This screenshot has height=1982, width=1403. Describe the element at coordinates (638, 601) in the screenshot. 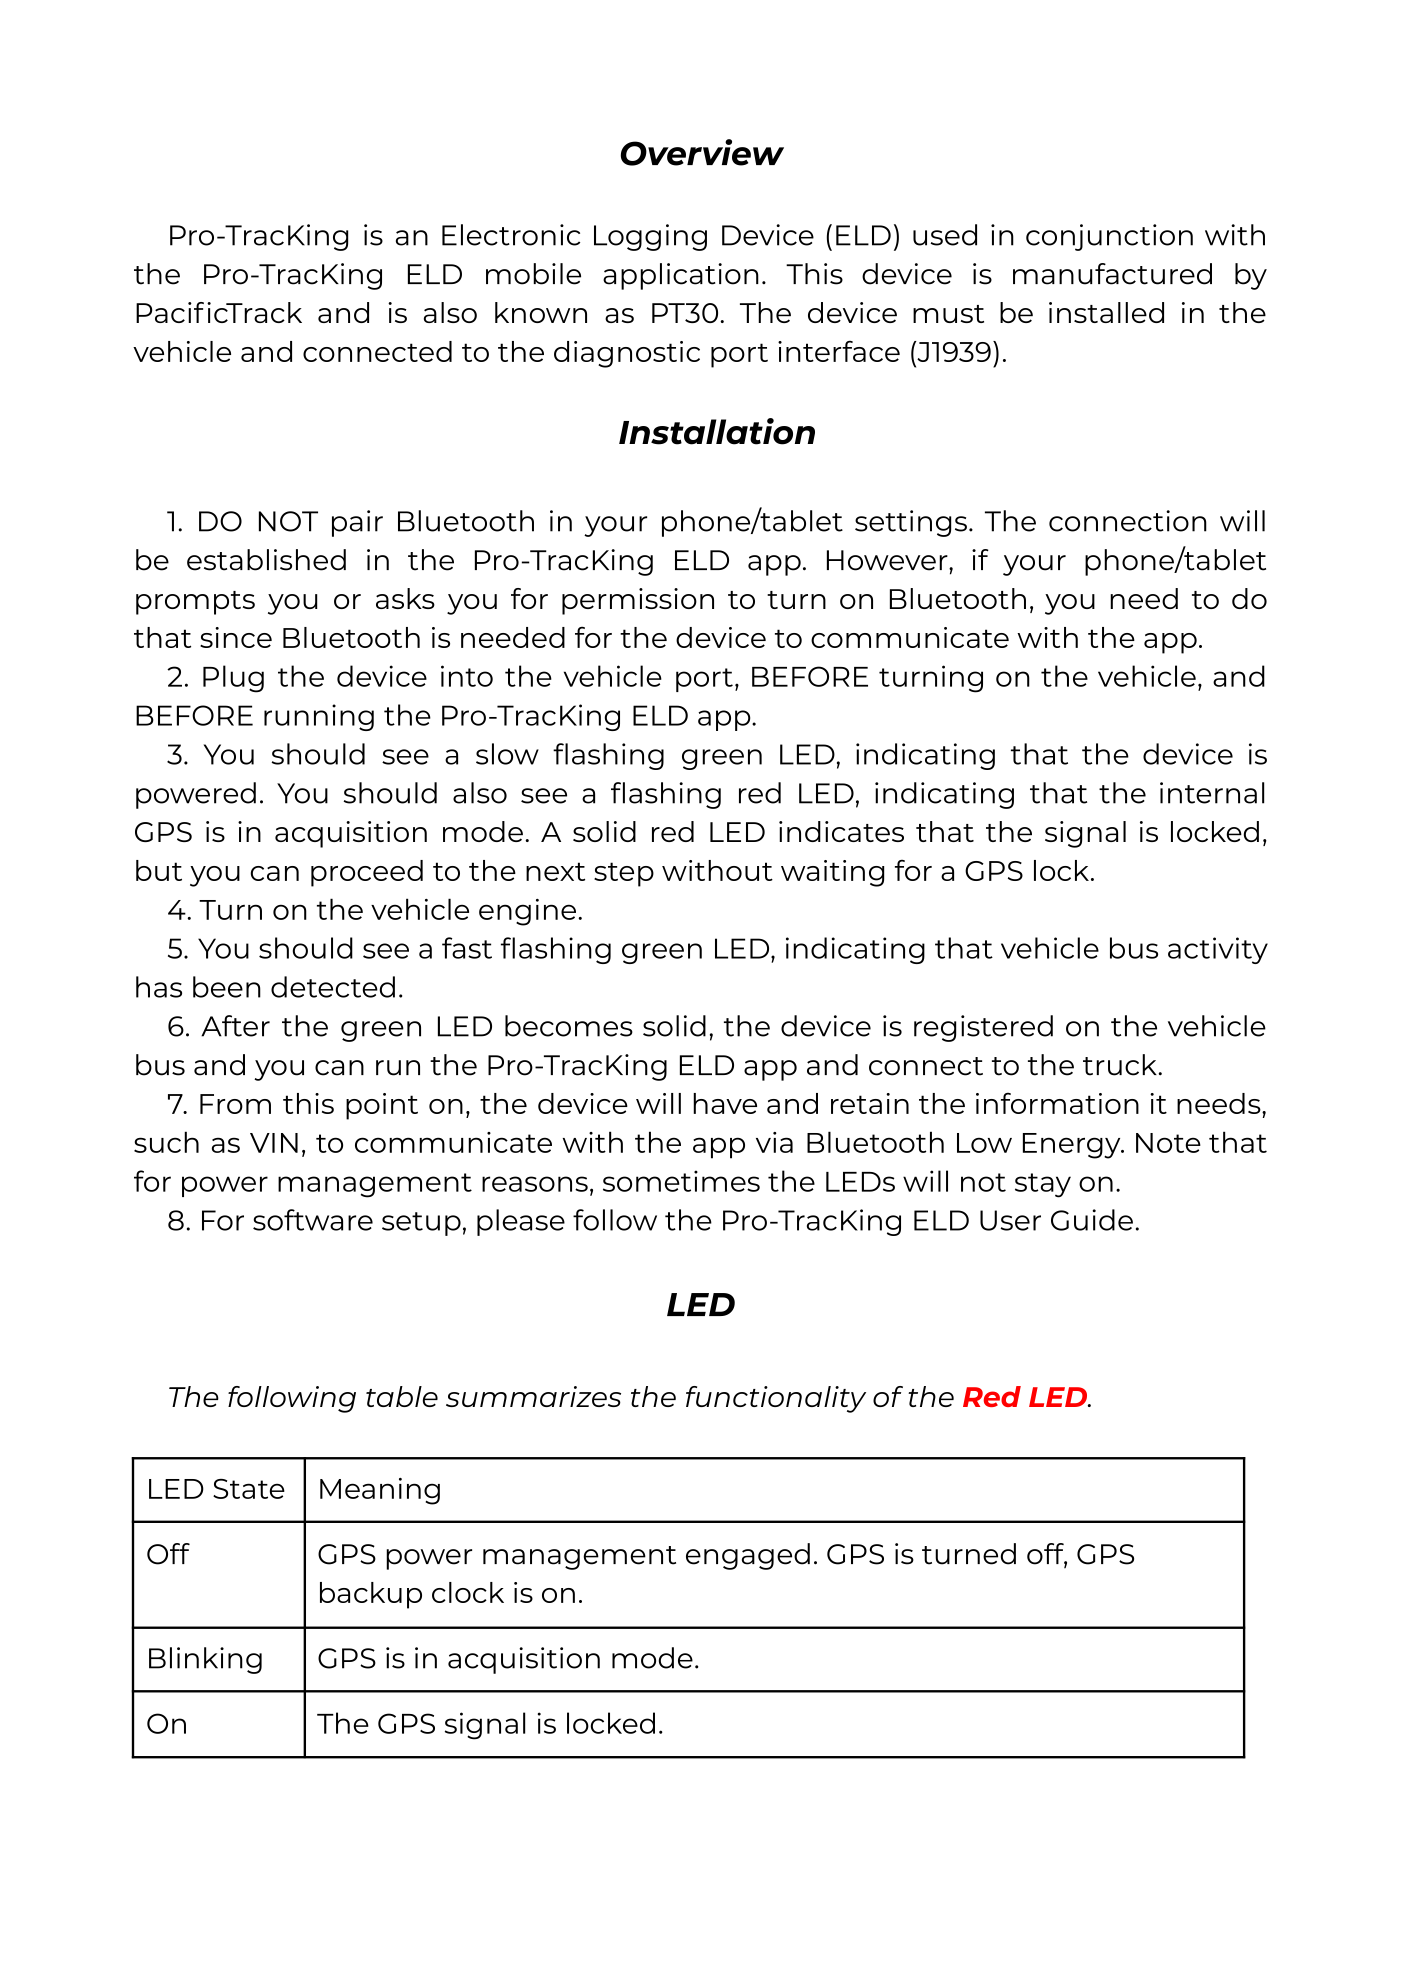

I see `permission` at that location.
